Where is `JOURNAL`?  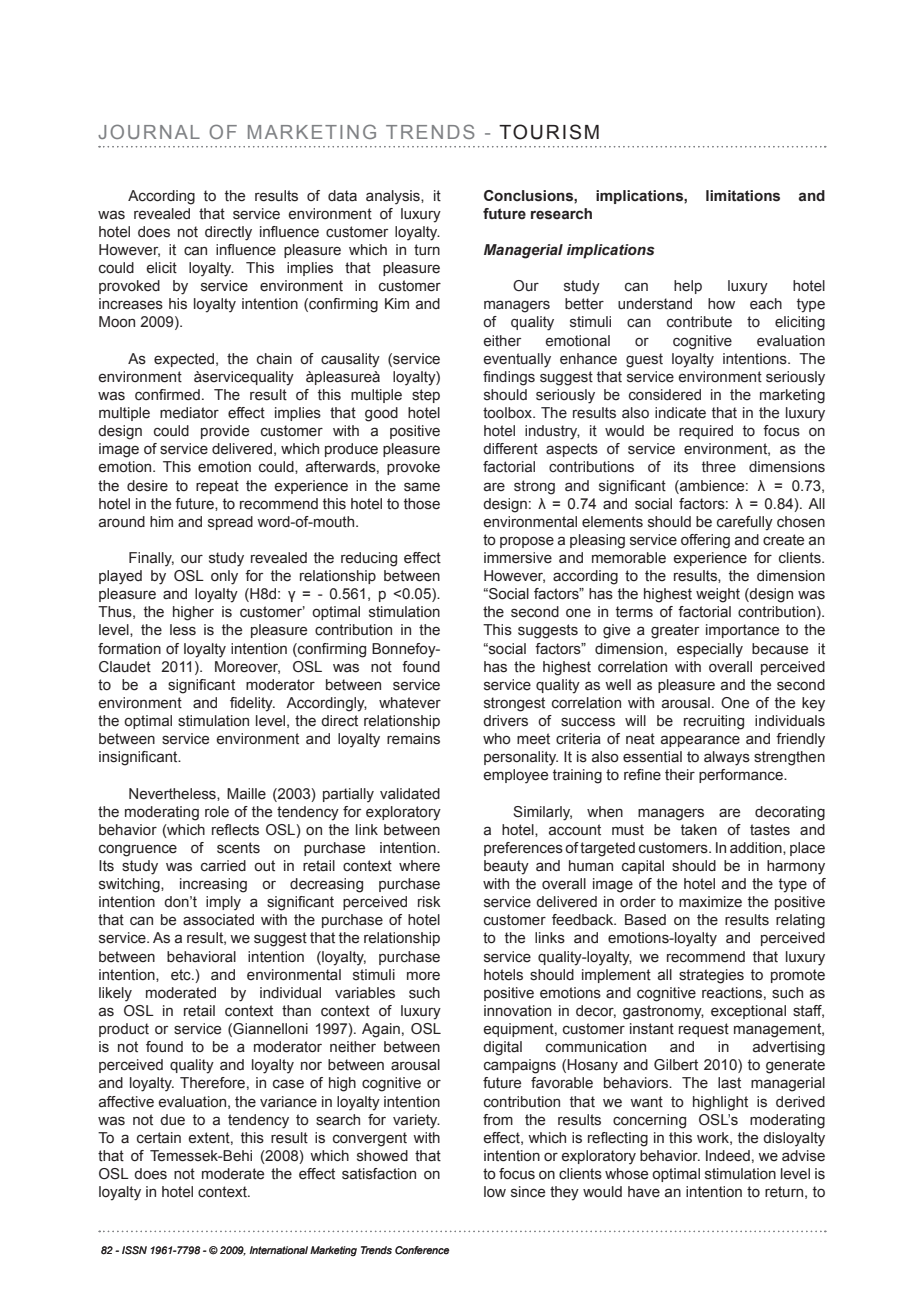
JOURNAL is located at coordinates (149, 131).
